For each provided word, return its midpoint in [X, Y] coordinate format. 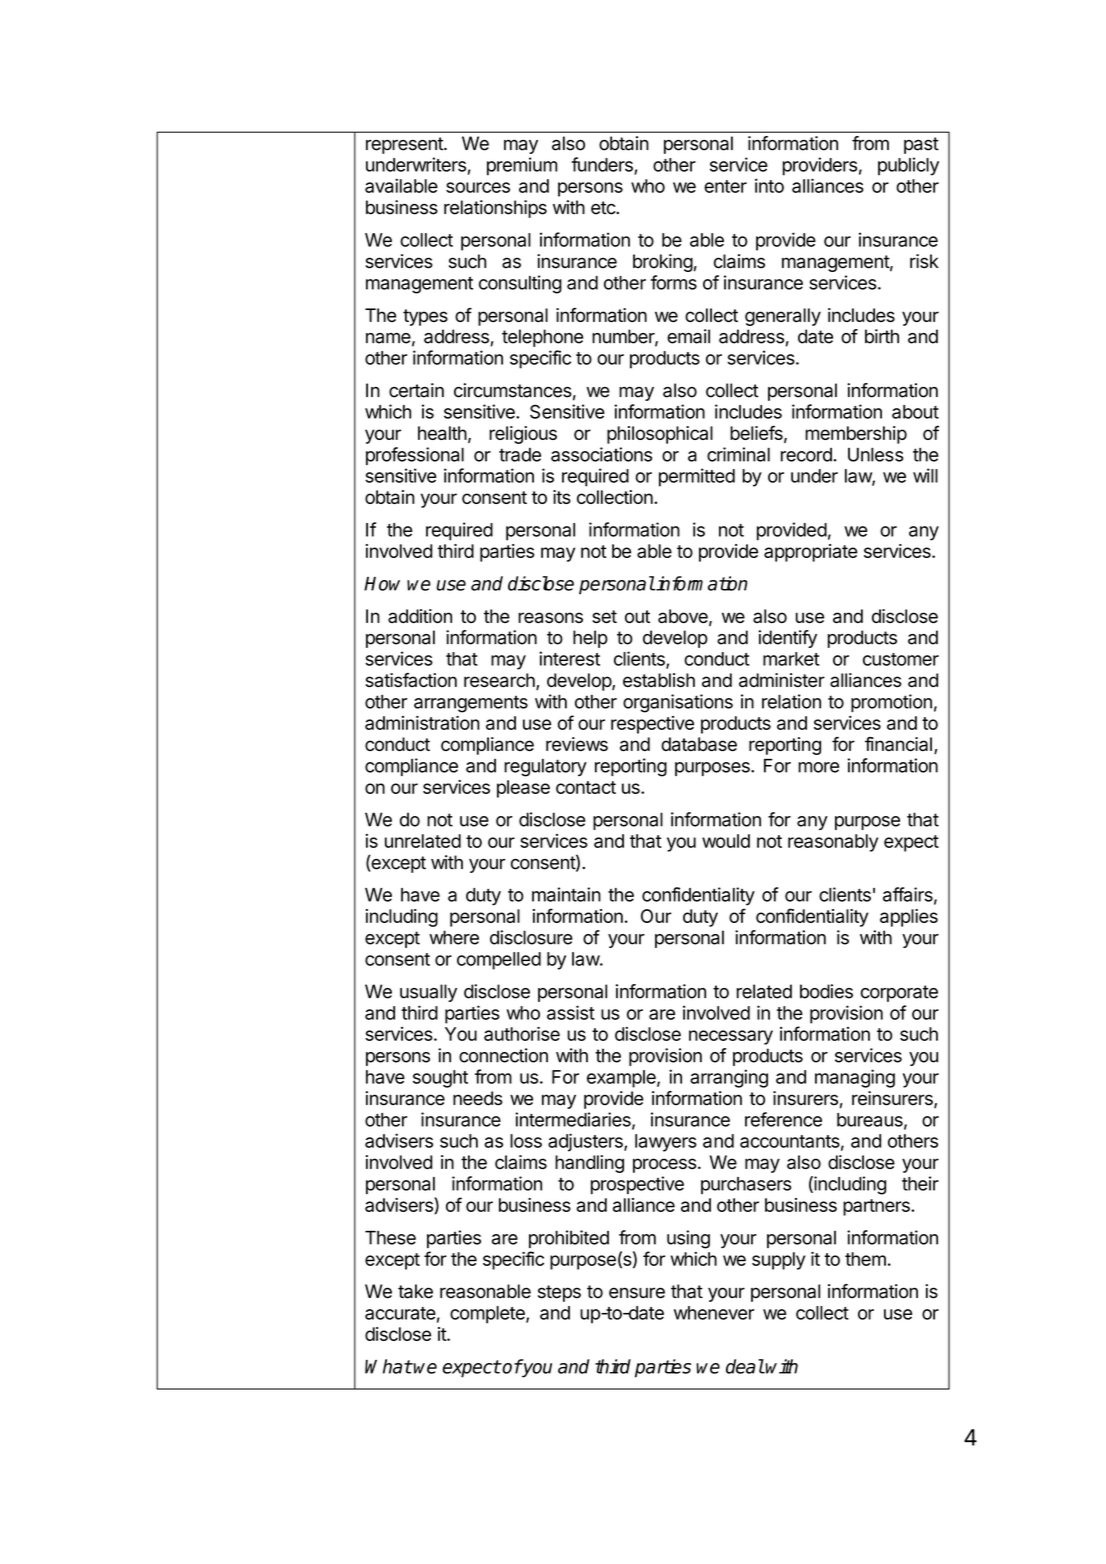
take [415, 1291]
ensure [637, 1293]
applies [909, 918]
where [454, 937]
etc [604, 208]
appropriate [811, 553]
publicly [908, 166]
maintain [566, 894]
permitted [697, 477]
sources [478, 187]
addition [420, 616]
